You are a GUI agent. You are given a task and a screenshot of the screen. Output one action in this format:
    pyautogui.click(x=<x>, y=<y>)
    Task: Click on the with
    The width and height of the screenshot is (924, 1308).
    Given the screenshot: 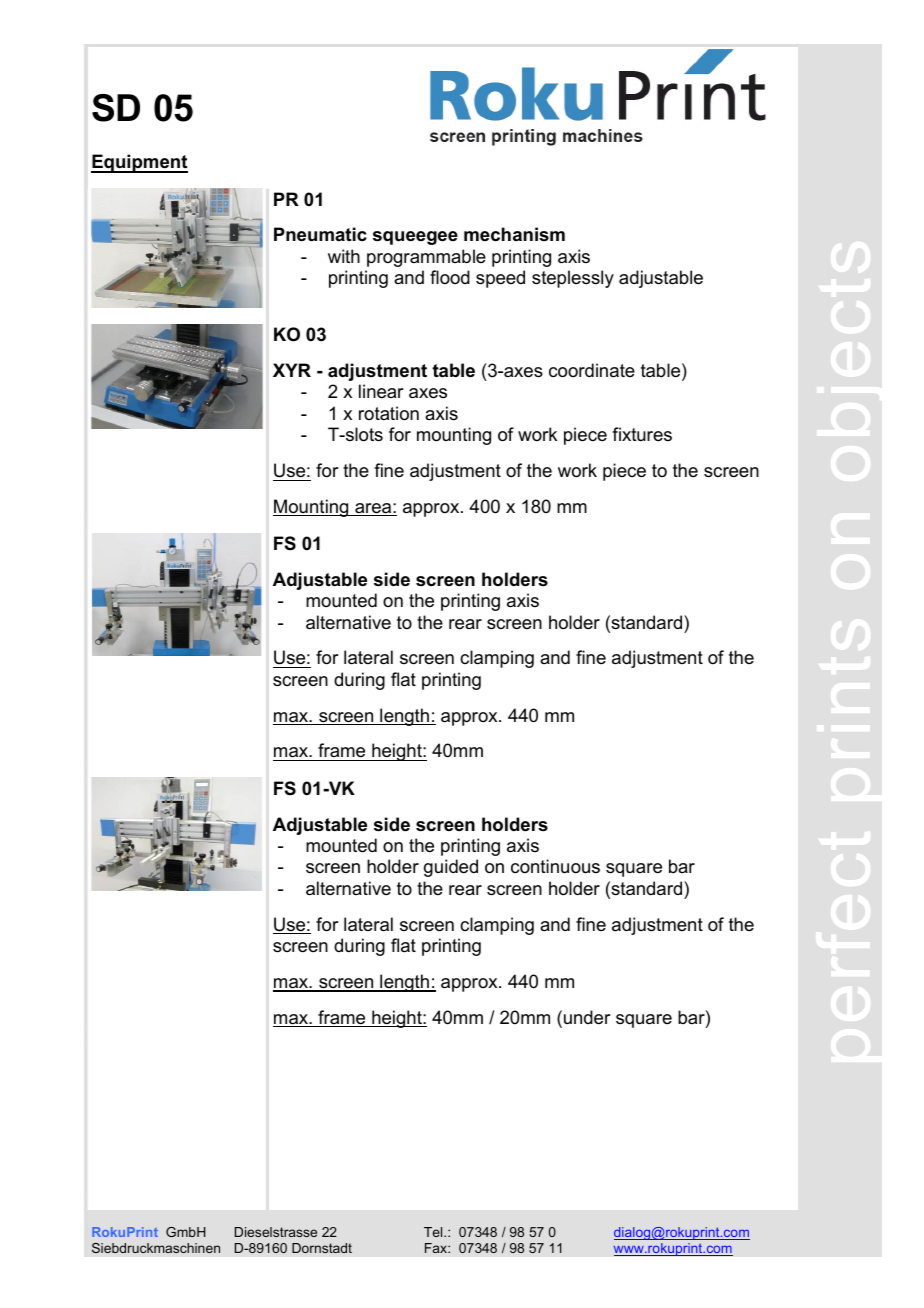 What is the action you would take?
    pyautogui.click(x=344, y=256)
